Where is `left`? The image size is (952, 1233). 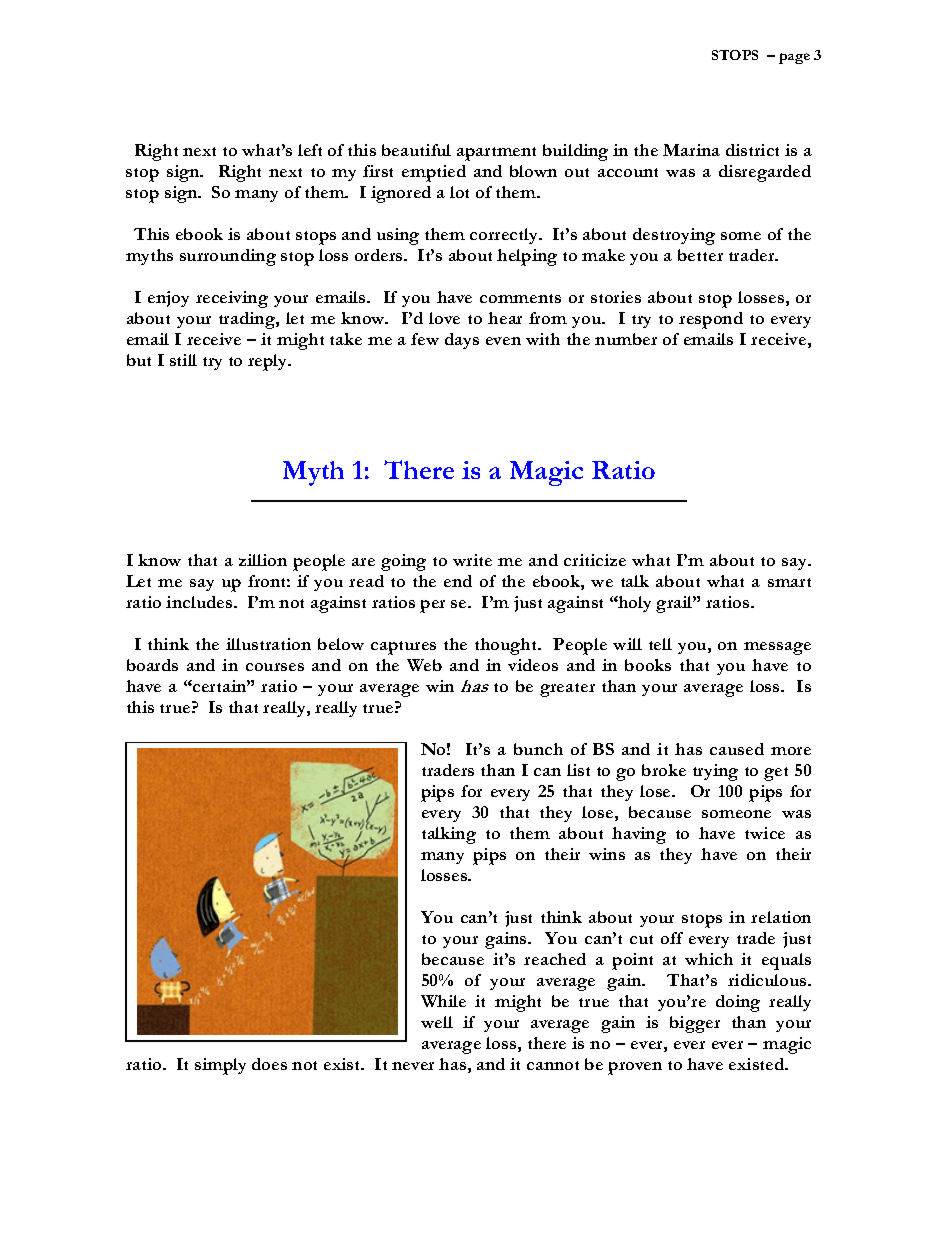 left is located at coordinates (310, 150).
